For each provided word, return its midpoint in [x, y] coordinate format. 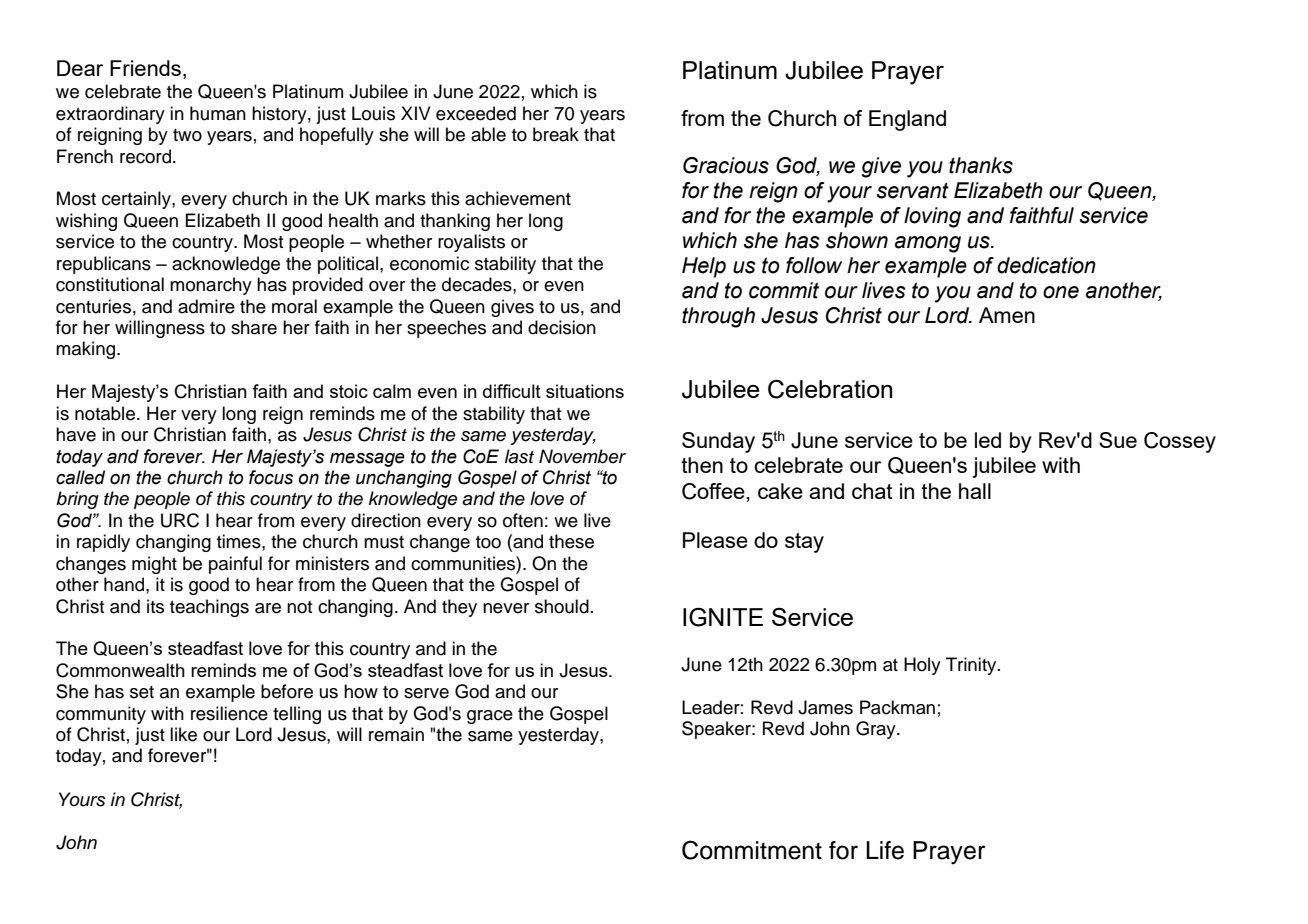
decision [562, 327]
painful [235, 565]
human [218, 113]
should [562, 606]
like [183, 734]
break [556, 134]
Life [885, 850]
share [254, 327]
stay [804, 543]
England [907, 120]
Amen [1007, 315]
